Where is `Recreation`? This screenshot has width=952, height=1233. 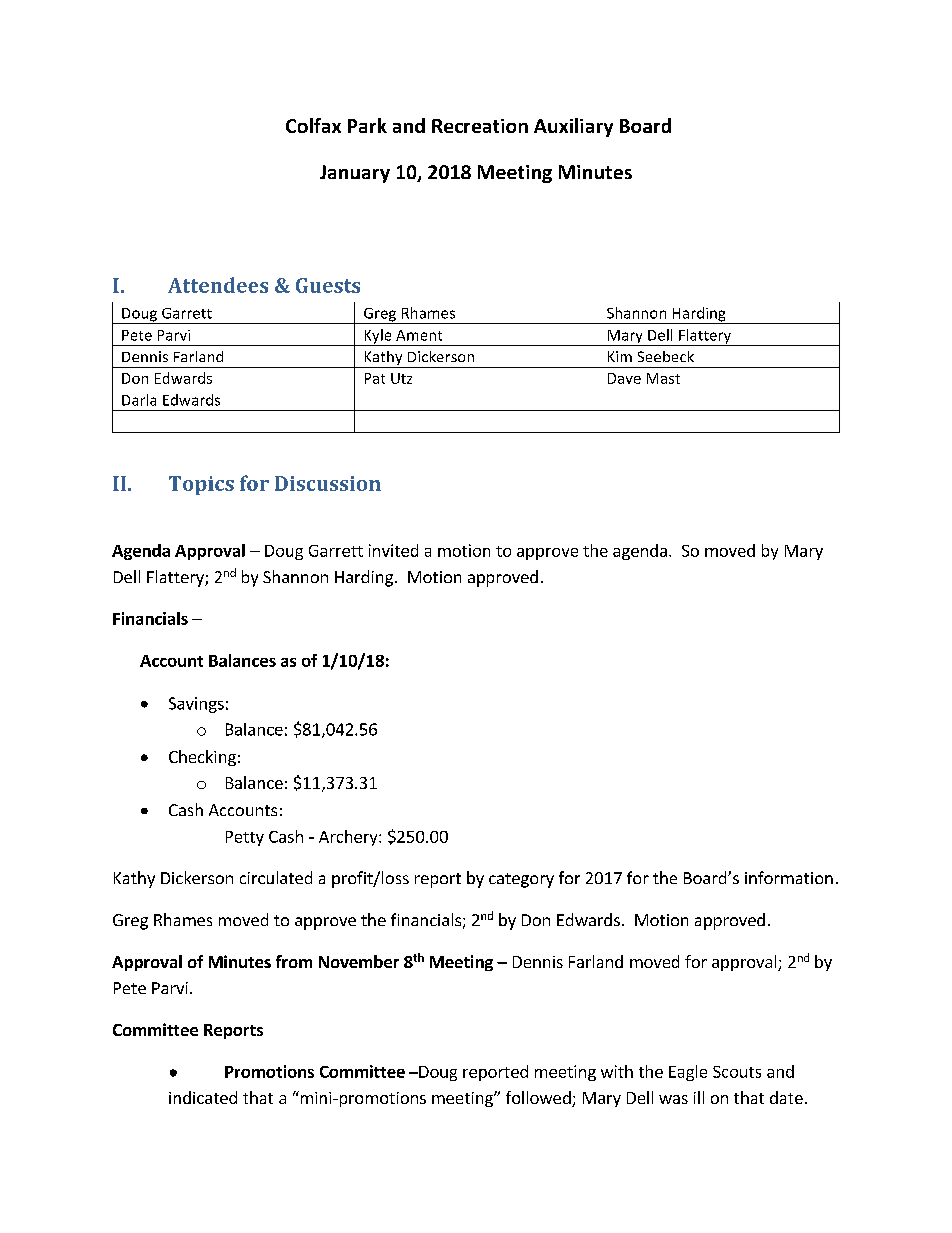
Recreation is located at coordinates (480, 126).
